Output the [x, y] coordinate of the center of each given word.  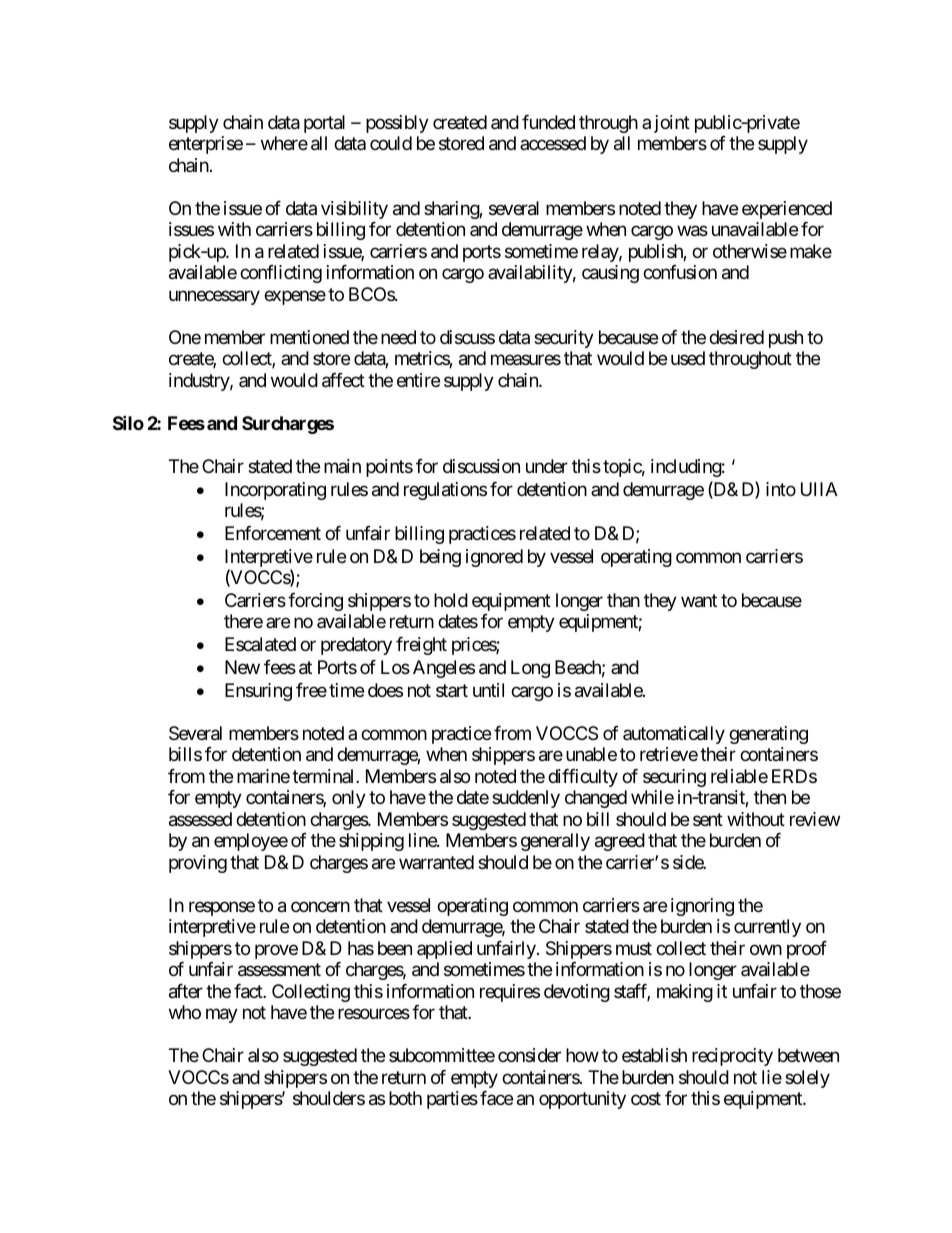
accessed [553, 143]
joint [672, 124]
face [496, 1098]
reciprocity [732, 1057]
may [222, 1016]
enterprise [206, 145]
